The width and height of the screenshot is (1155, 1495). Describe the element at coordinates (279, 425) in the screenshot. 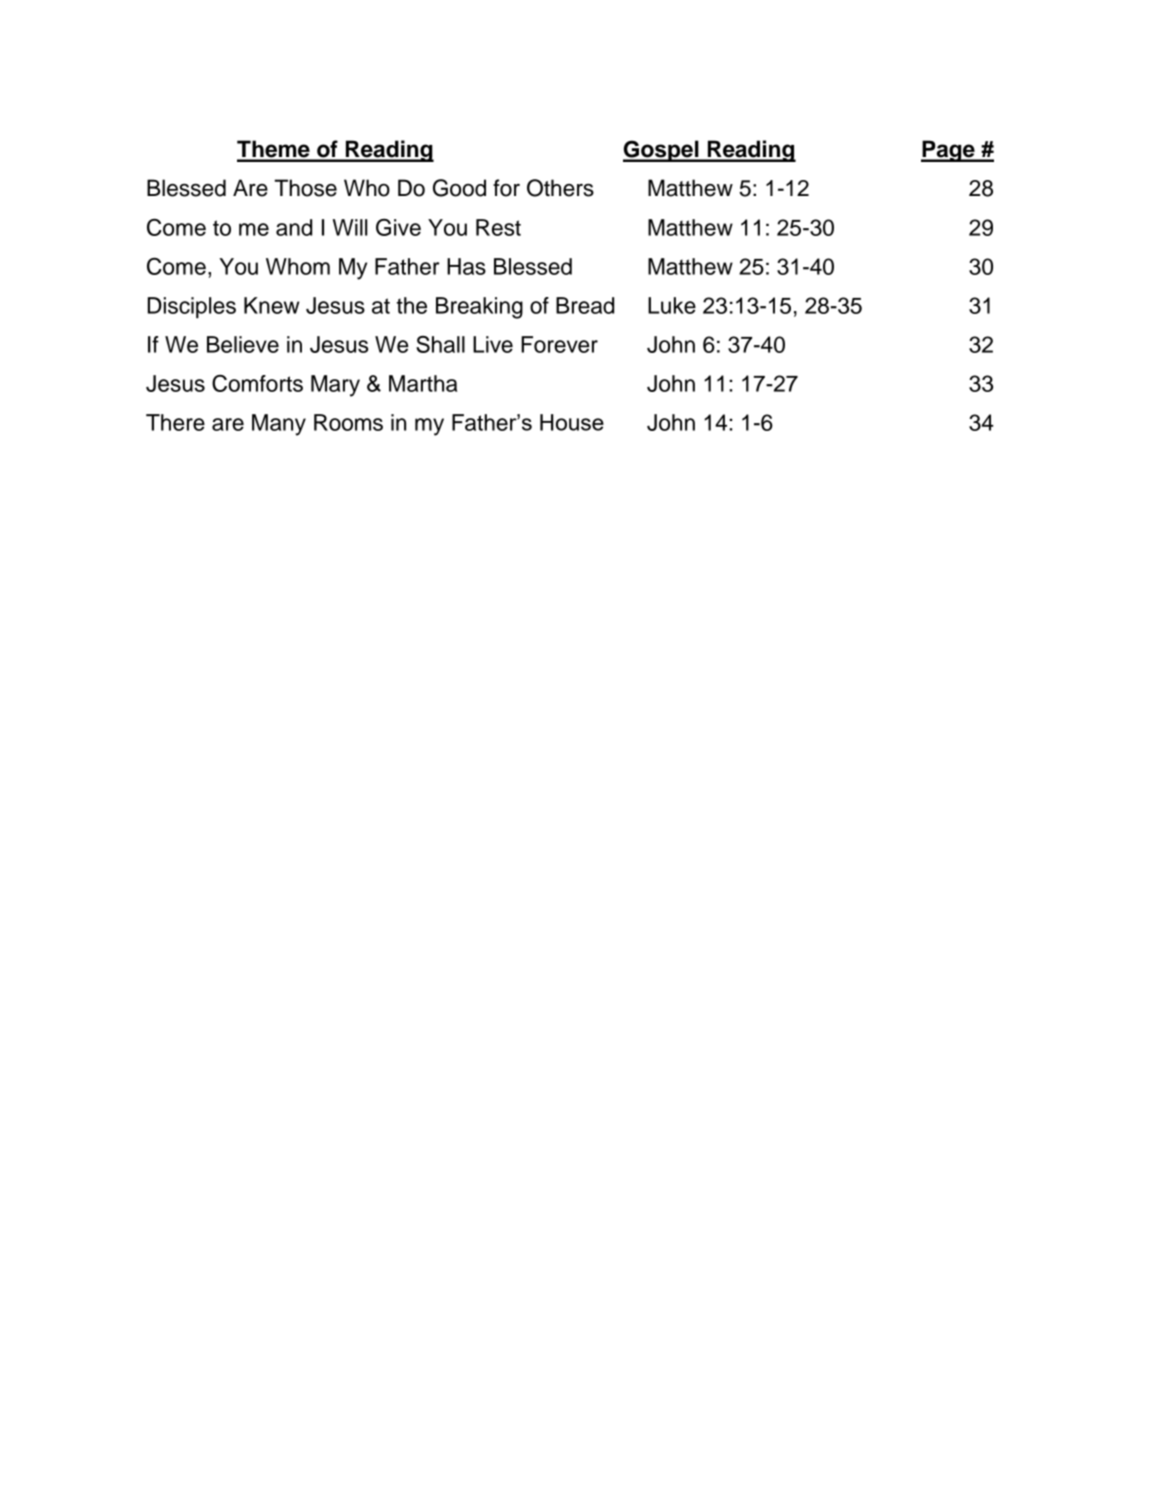

I see `Many` at that location.
